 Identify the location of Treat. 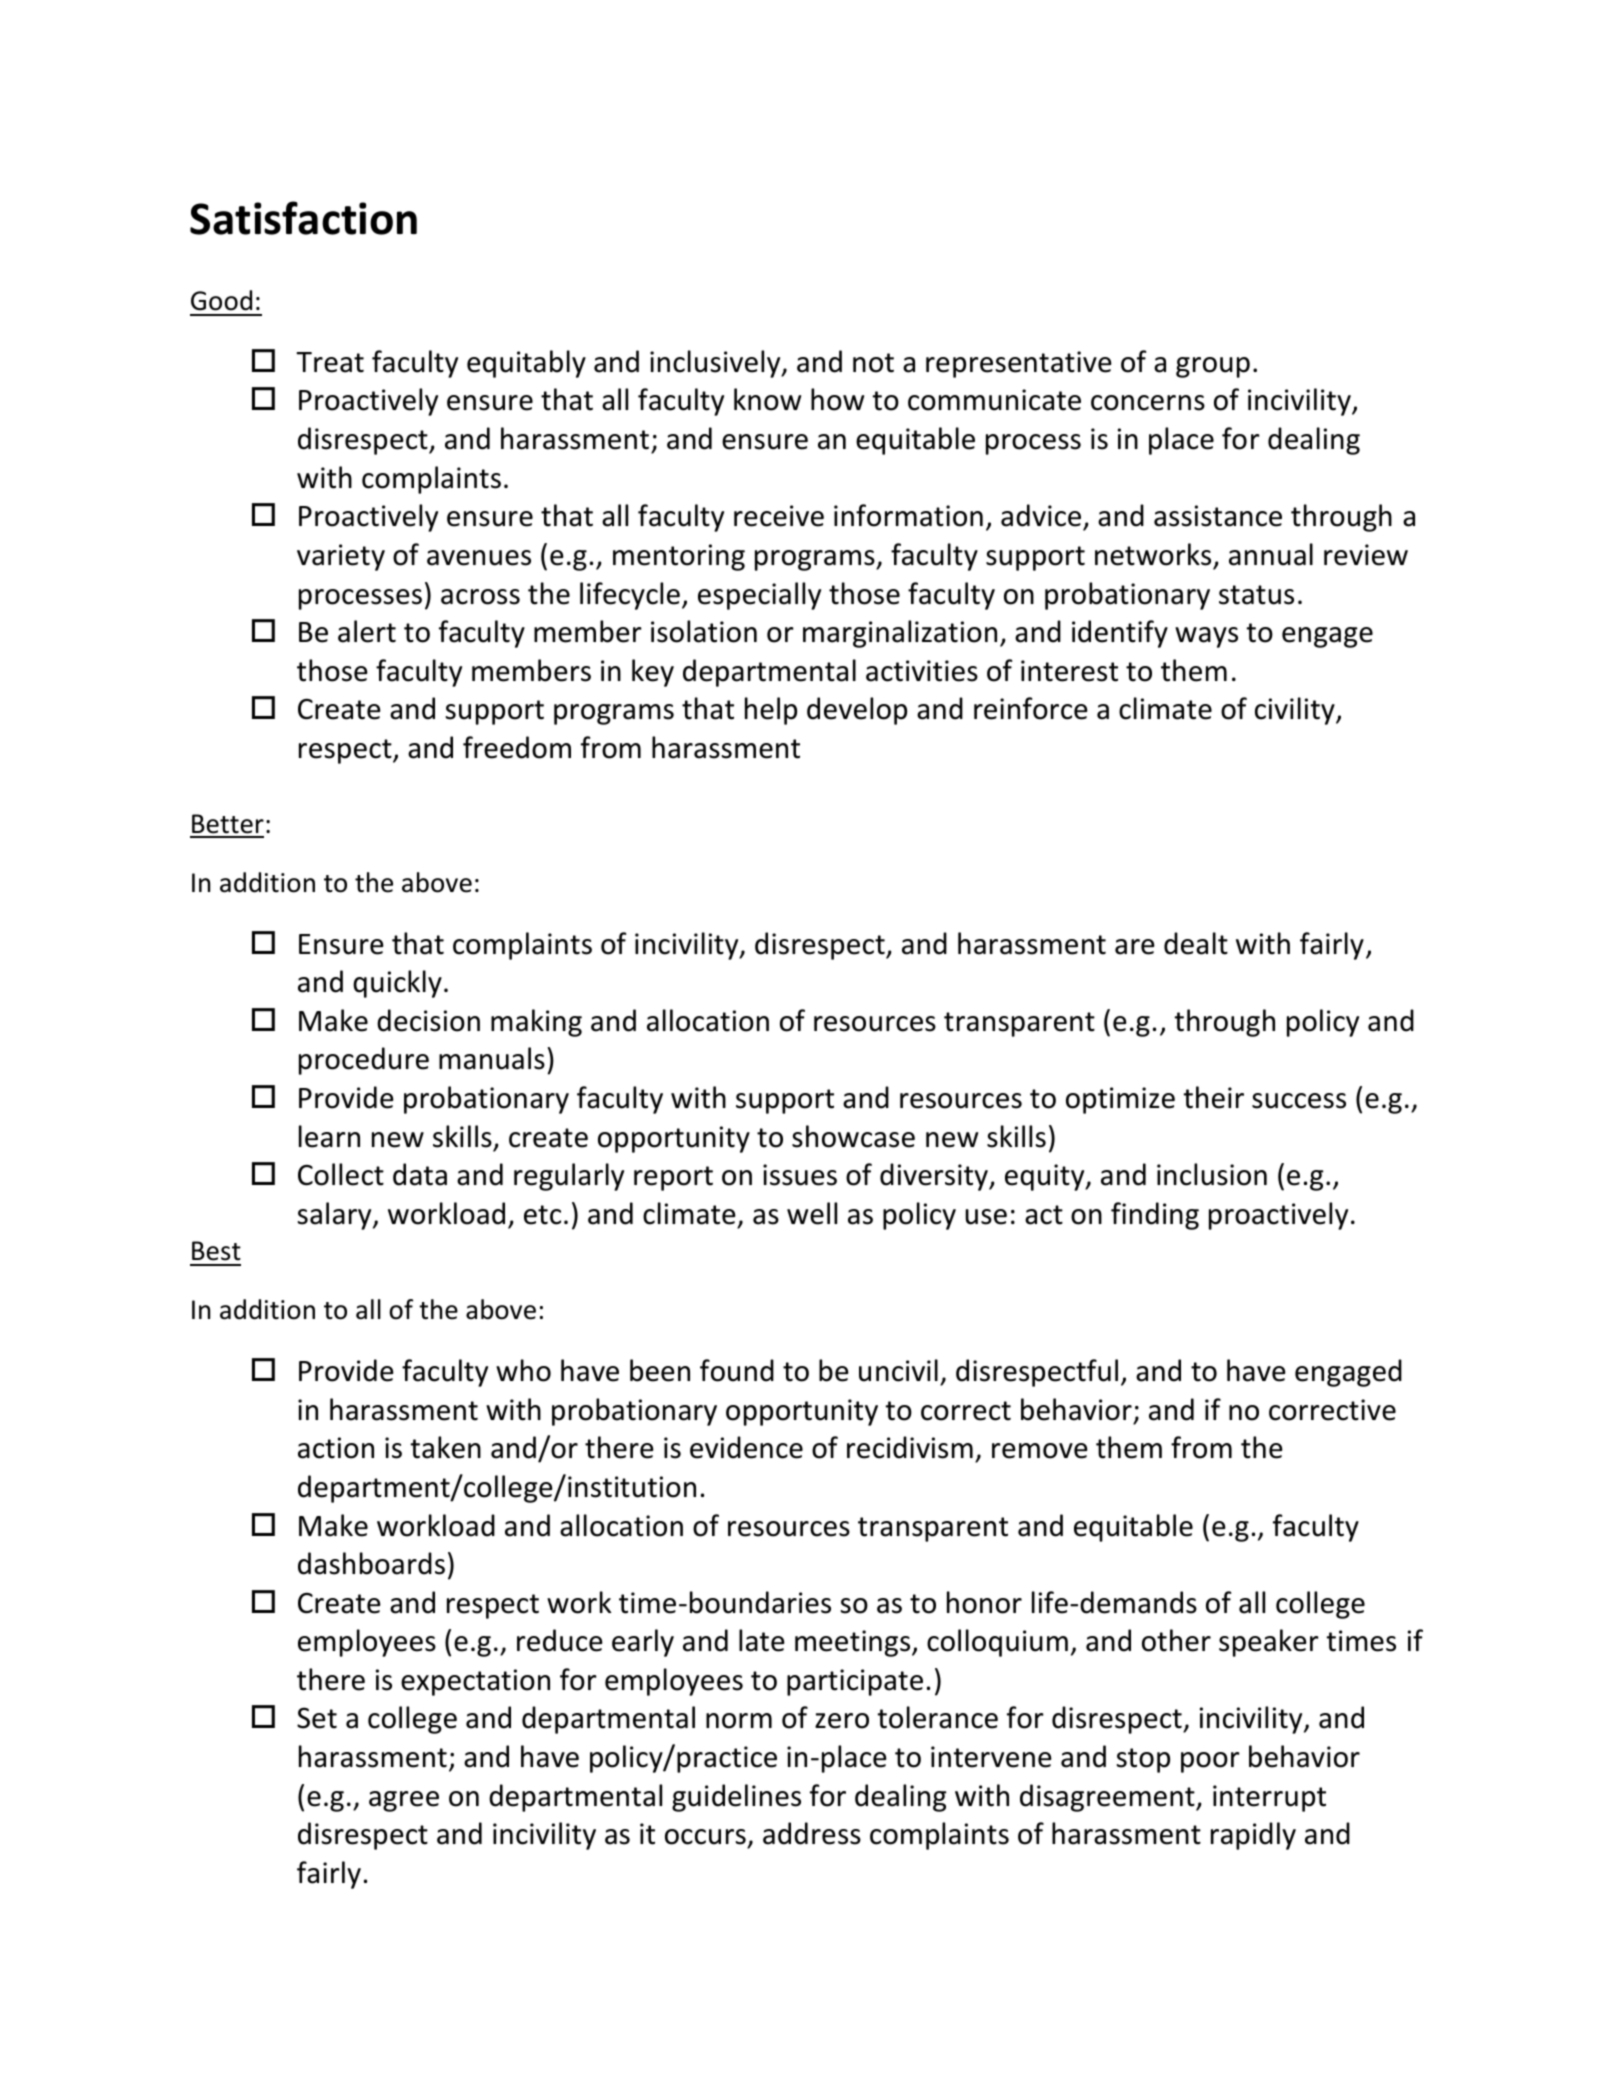
(330, 362).
